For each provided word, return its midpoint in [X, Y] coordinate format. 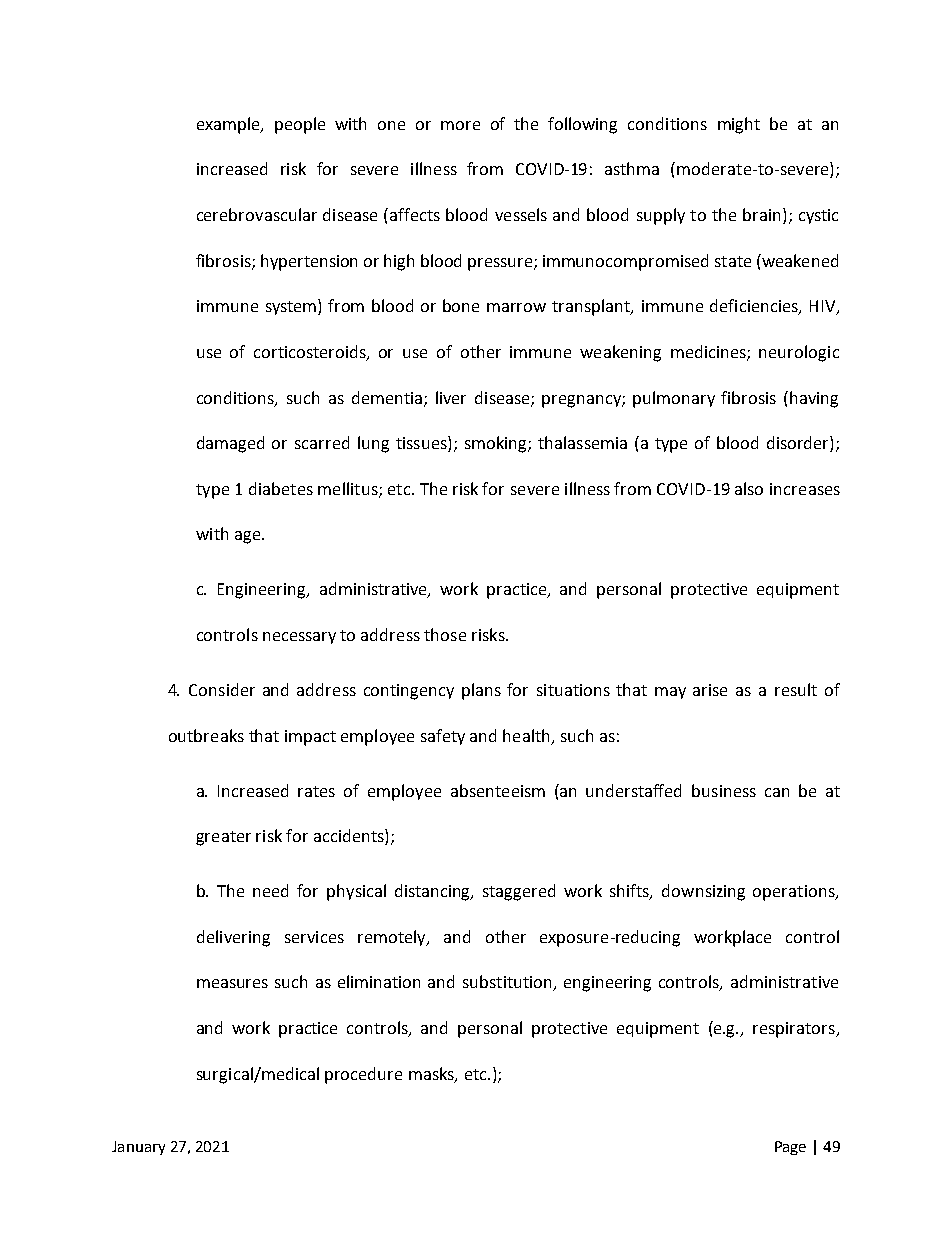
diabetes [281, 488]
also [749, 488]
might [739, 125]
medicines [709, 353]
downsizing [703, 892]
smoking [497, 444]
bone [461, 305]
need [270, 890]
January [138, 1148]
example [229, 125]
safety [443, 737]
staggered [519, 892]
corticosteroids [311, 353]
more [460, 125]
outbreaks [206, 735]
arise [710, 690]
